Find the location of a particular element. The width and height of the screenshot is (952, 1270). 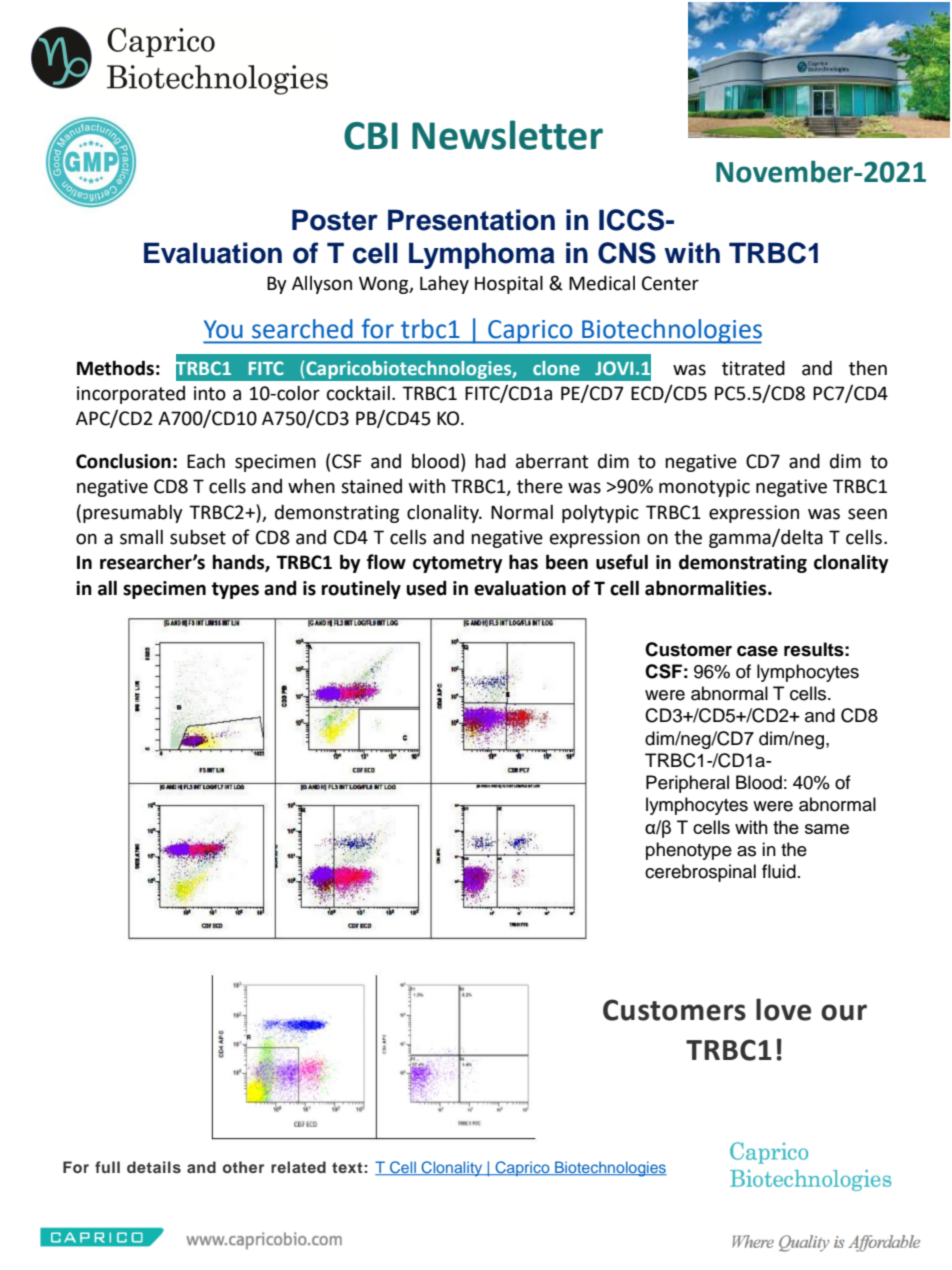

Poster is located at coordinates (335, 220).
